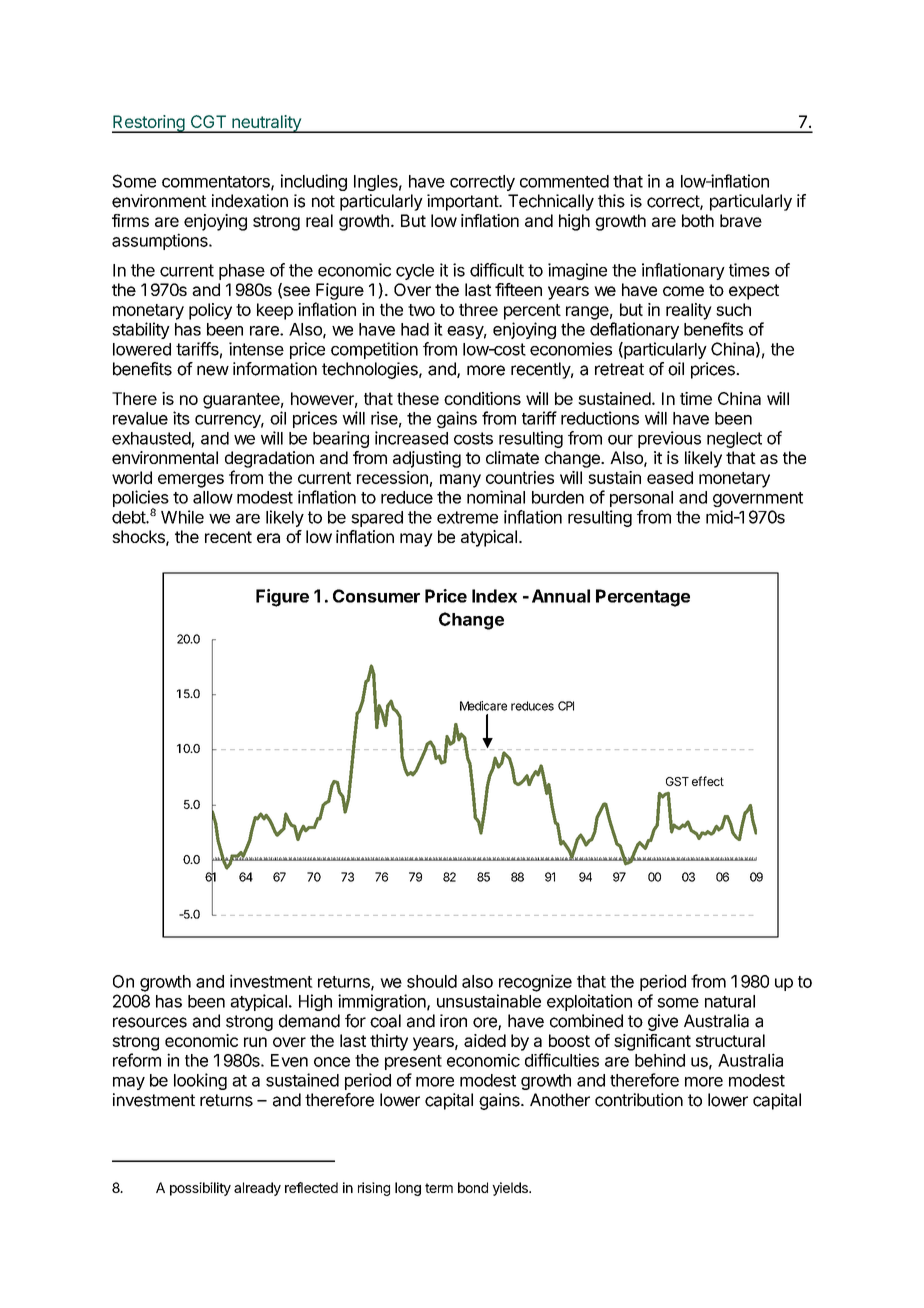 The image size is (924, 1308). What do you see at coordinates (376, 596) in the screenshot?
I see `Consumer` at bounding box center [376, 596].
